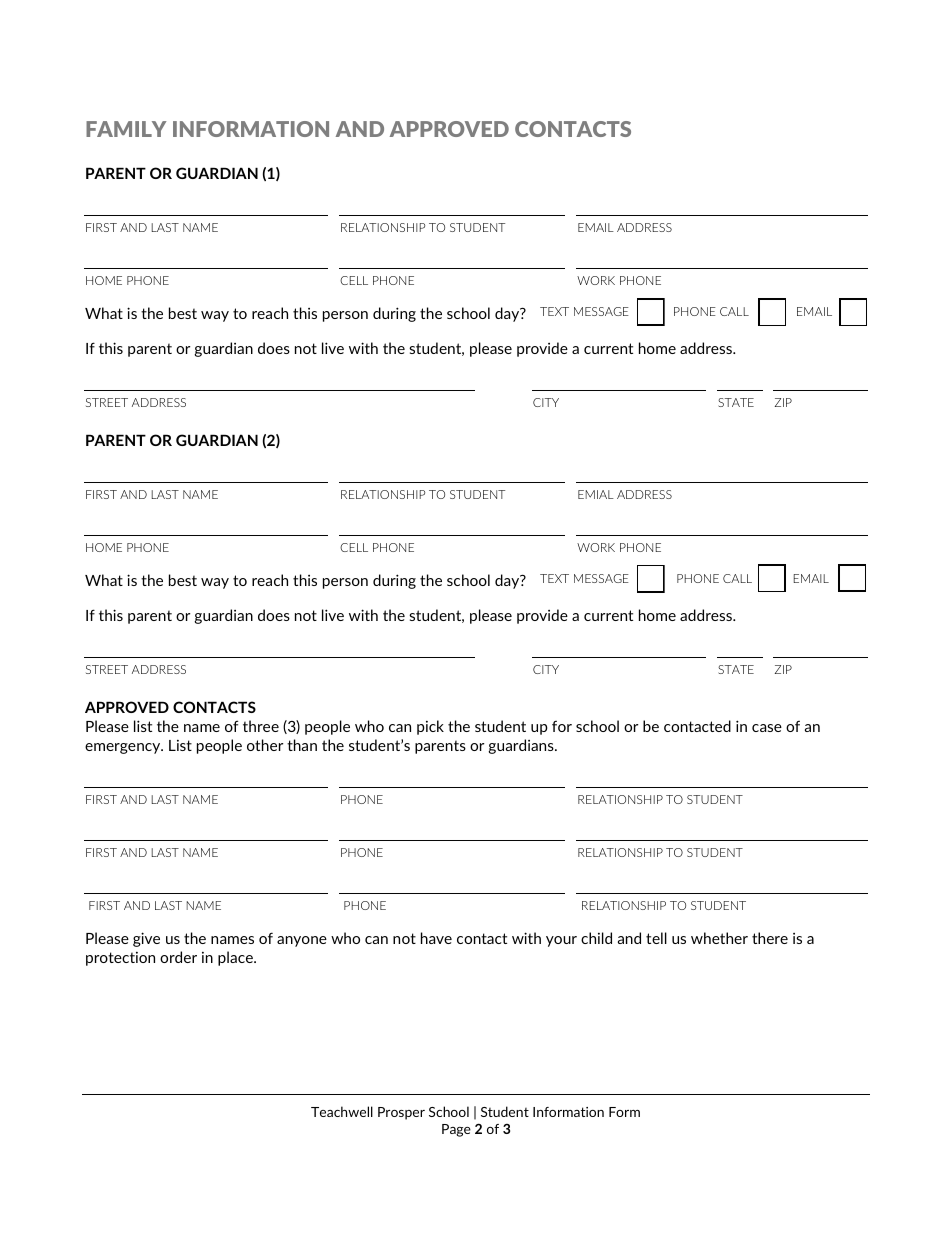  I want to click on order, so click(178, 957).
